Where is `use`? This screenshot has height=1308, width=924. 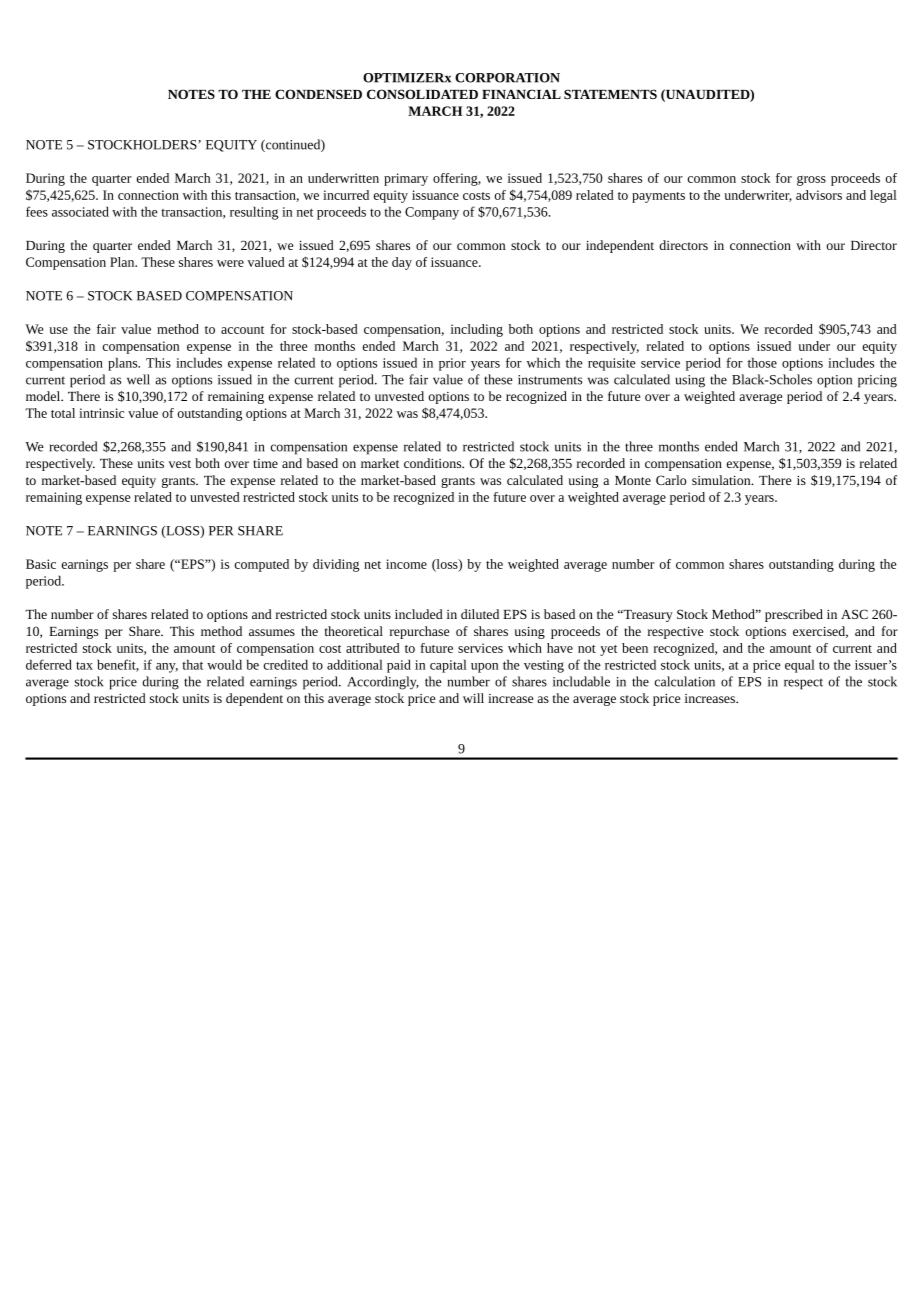 use is located at coordinates (58, 330).
